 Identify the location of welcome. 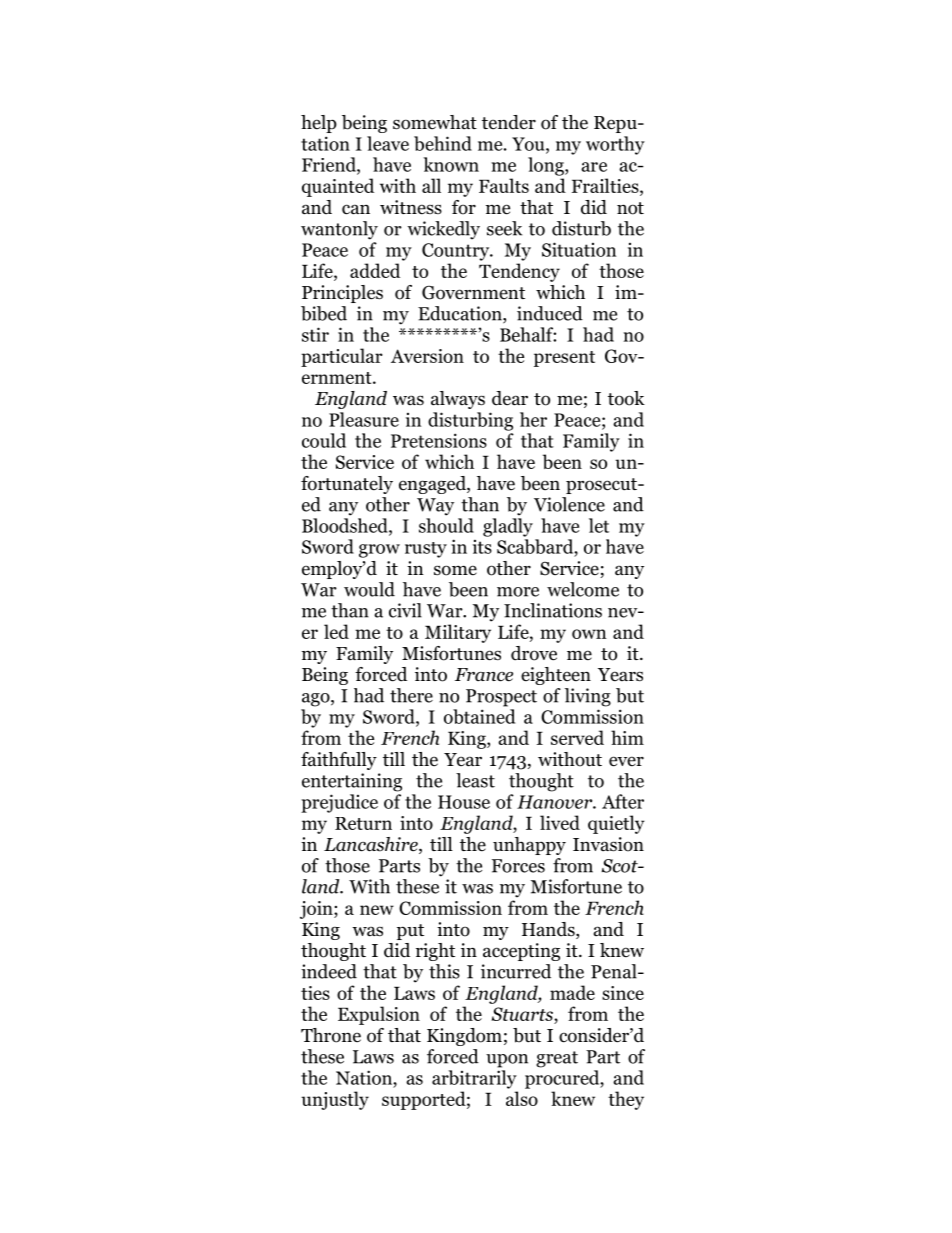
(583, 589).
